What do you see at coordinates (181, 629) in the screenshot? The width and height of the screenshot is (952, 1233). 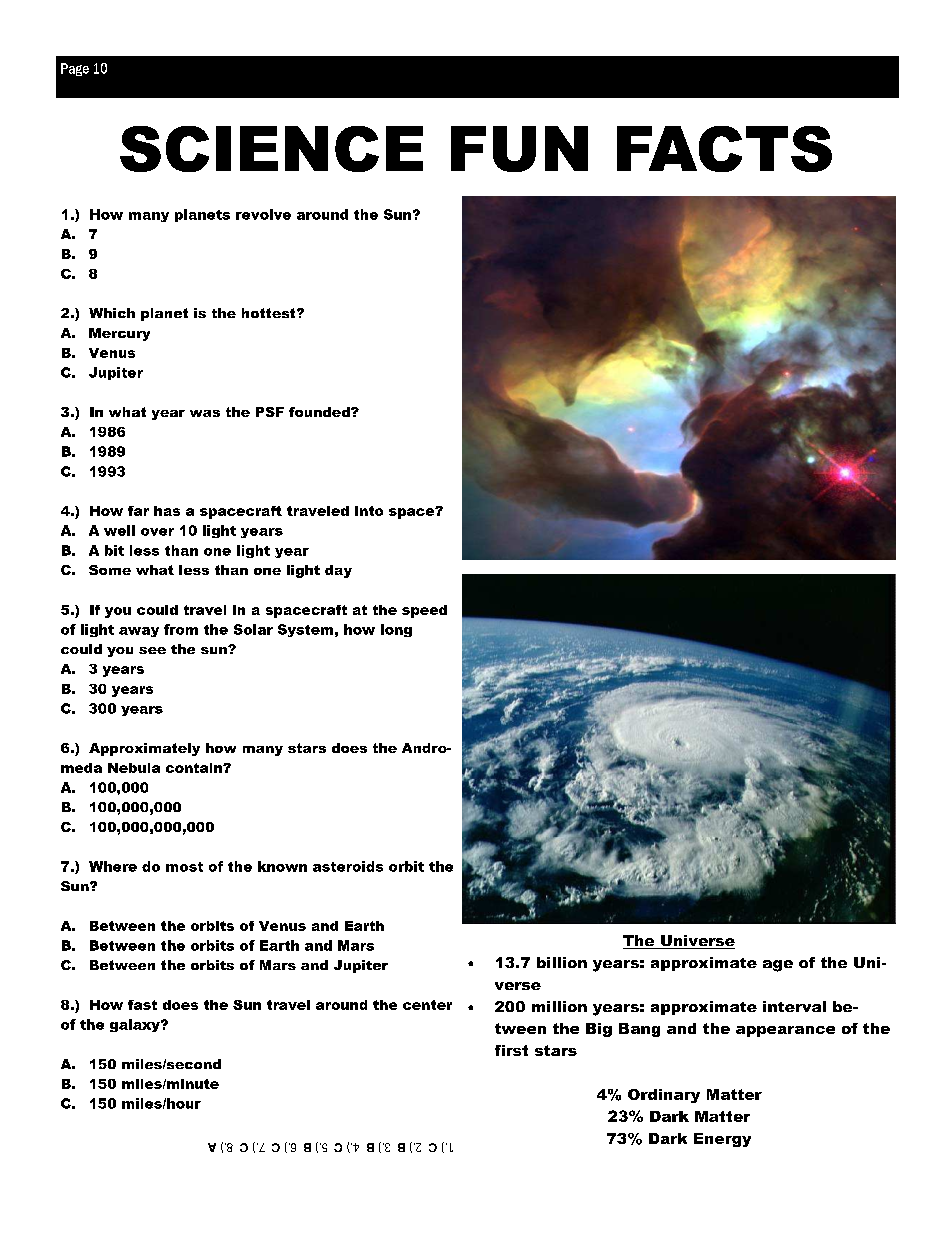 I see `from` at bounding box center [181, 629].
